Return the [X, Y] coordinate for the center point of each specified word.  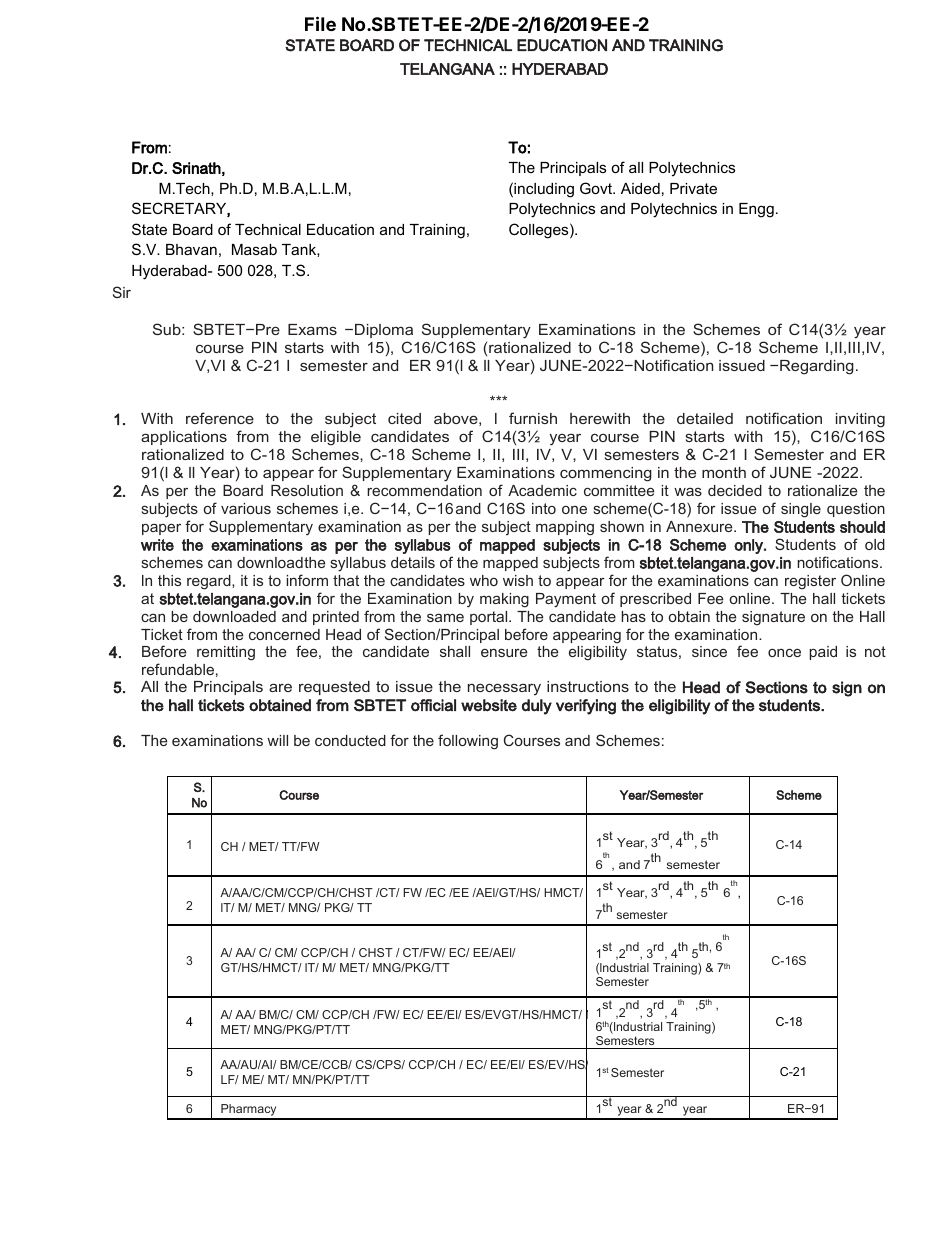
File [320, 23]
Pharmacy [249, 1111]
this [169, 580]
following [468, 742]
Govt [597, 188]
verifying [586, 707]
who [484, 580]
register [810, 582]
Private [693, 188]
